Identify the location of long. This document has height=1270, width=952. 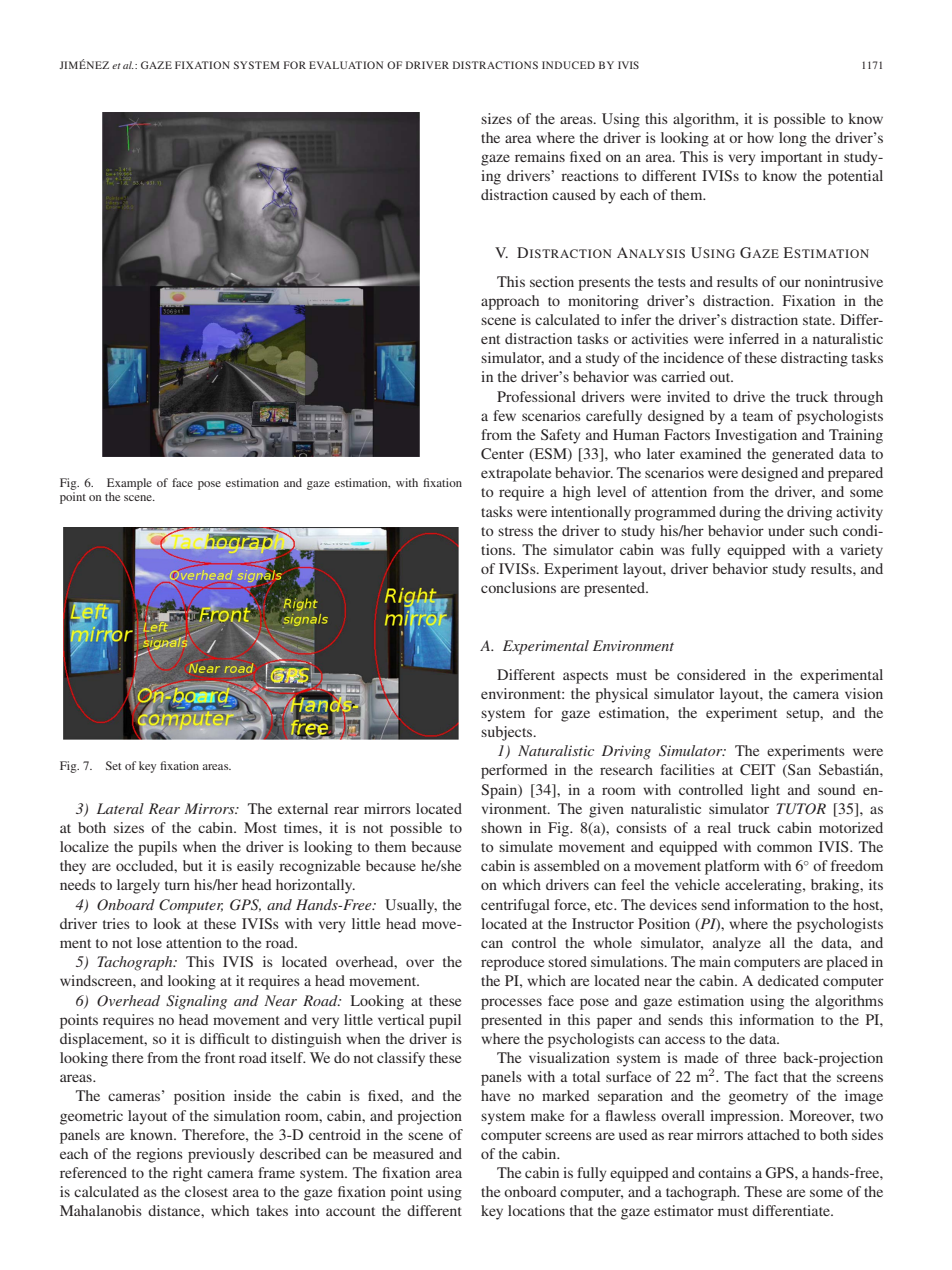
(793, 139).
